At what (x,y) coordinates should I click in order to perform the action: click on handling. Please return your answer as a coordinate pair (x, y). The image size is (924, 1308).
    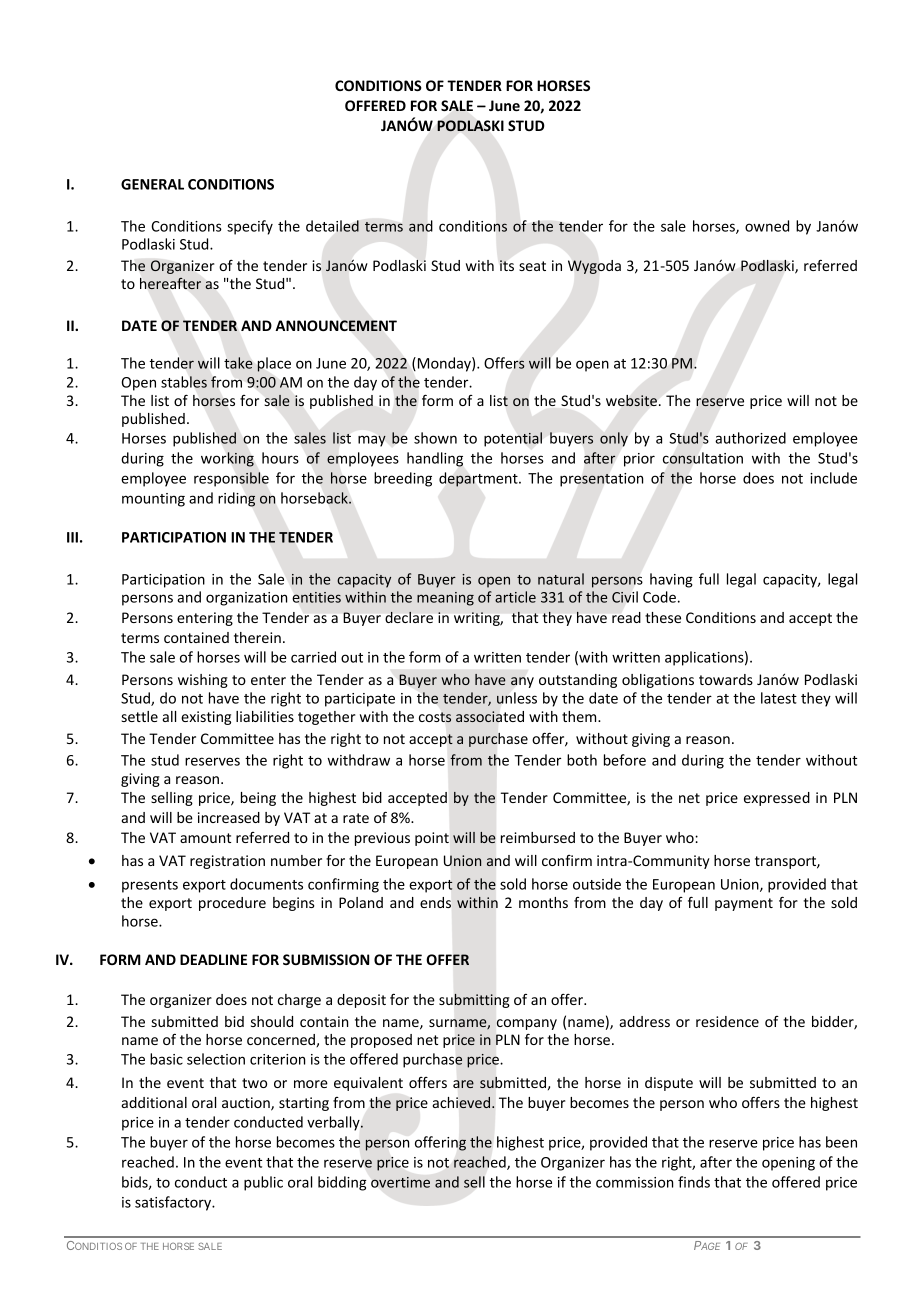
    Looking at the image, I should click on (435, 459).
